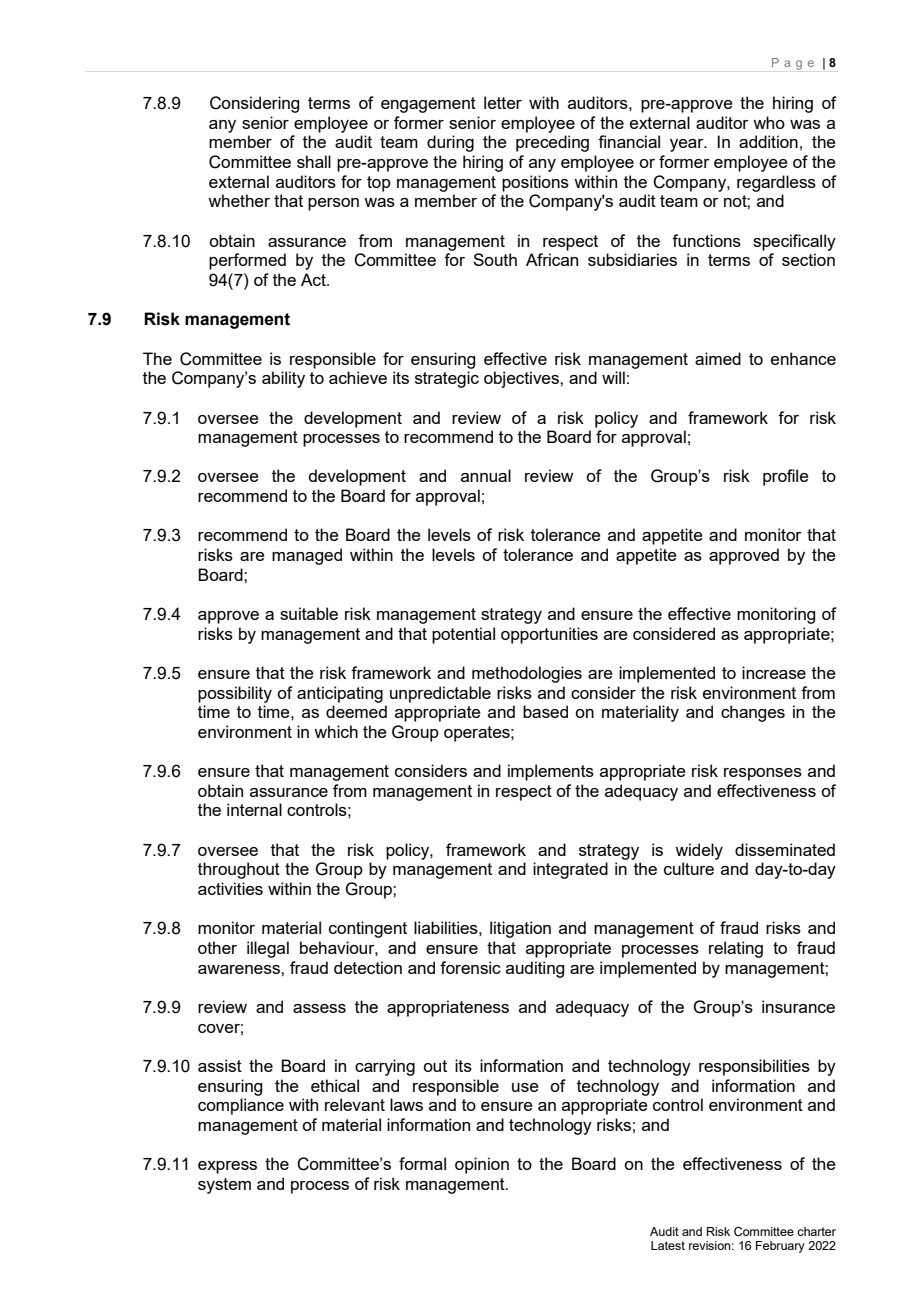 This document has width=924, height=1308. Describe the element at coordinates (774, 672) in the document. I see `increase` at that location.
